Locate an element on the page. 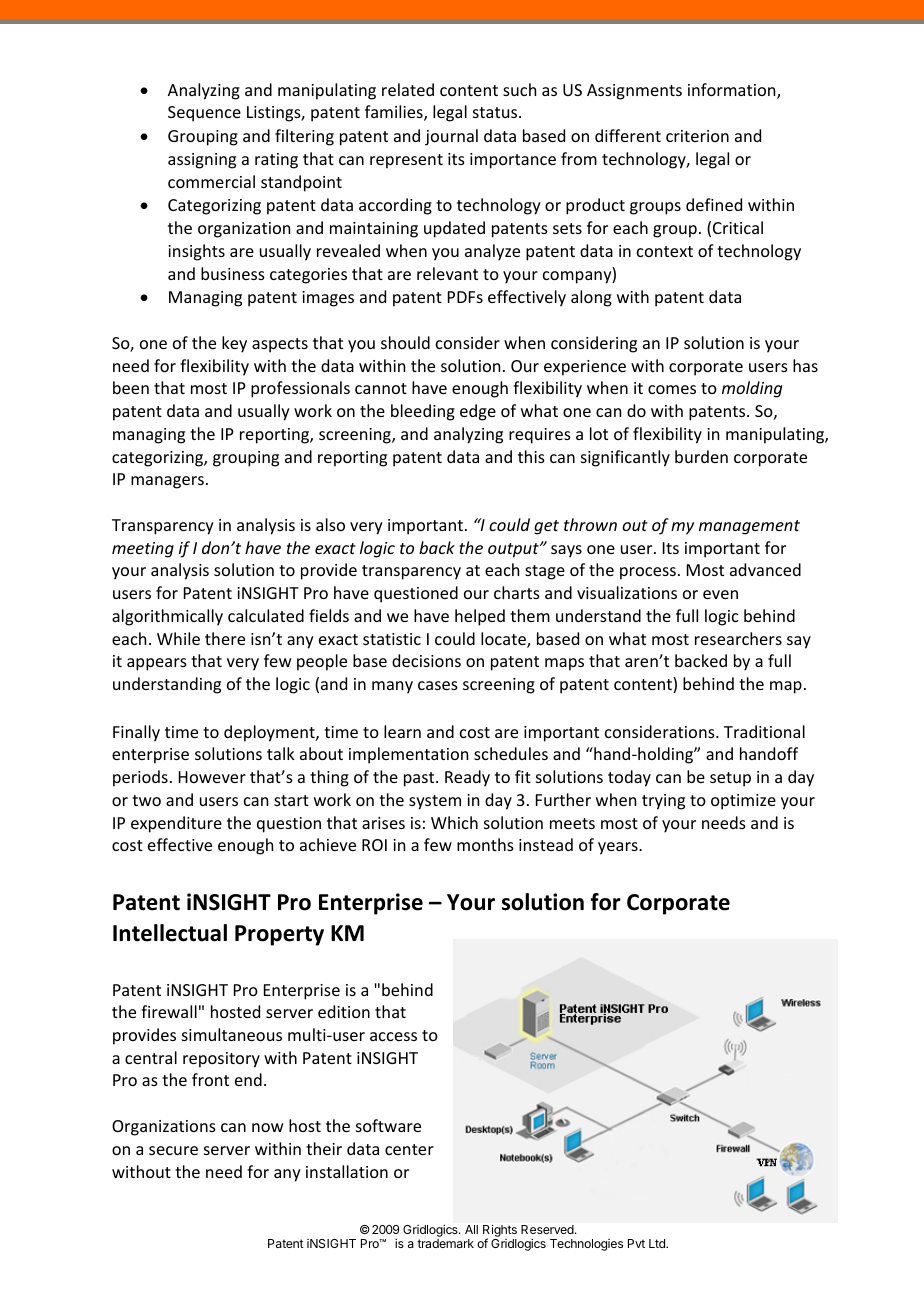  Sequence is located at coordinates (204, 114).
